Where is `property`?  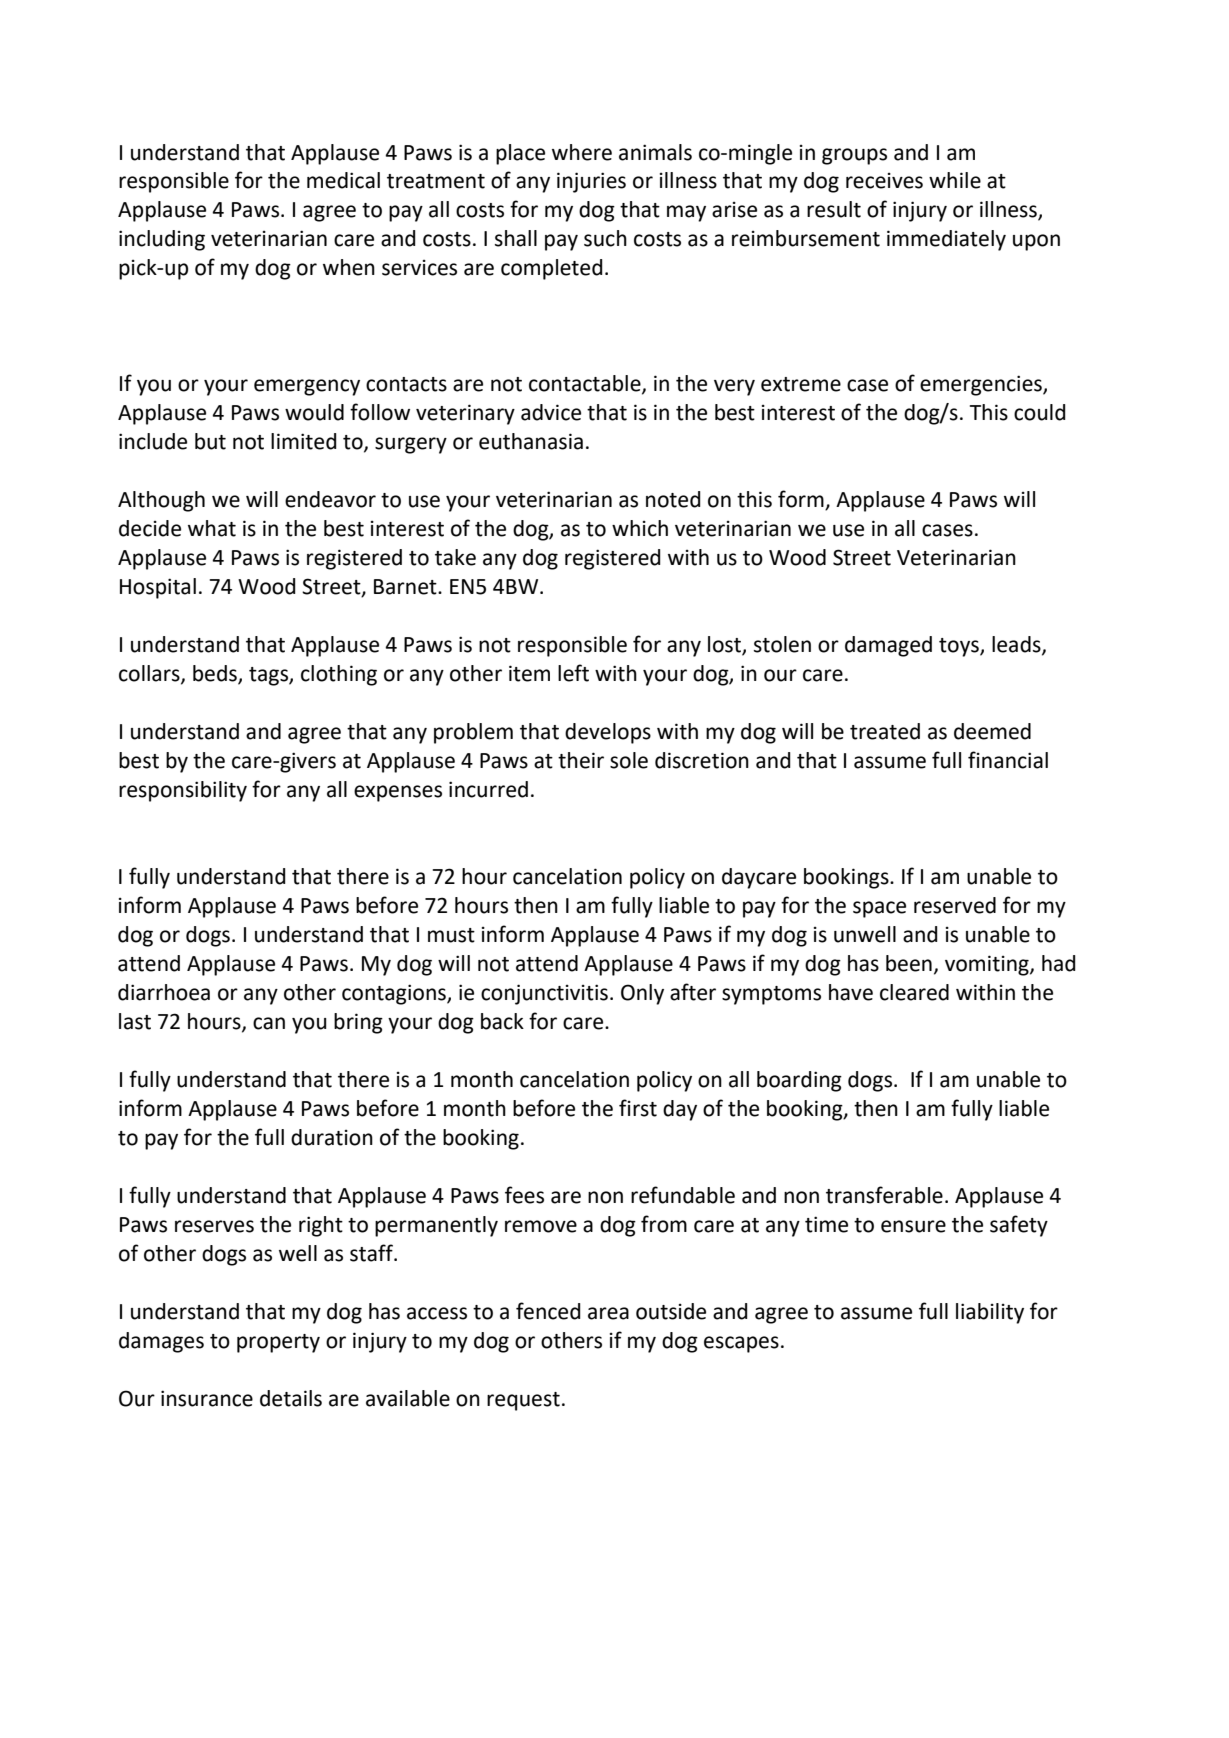 property is located at coordinates (278, 1343).
